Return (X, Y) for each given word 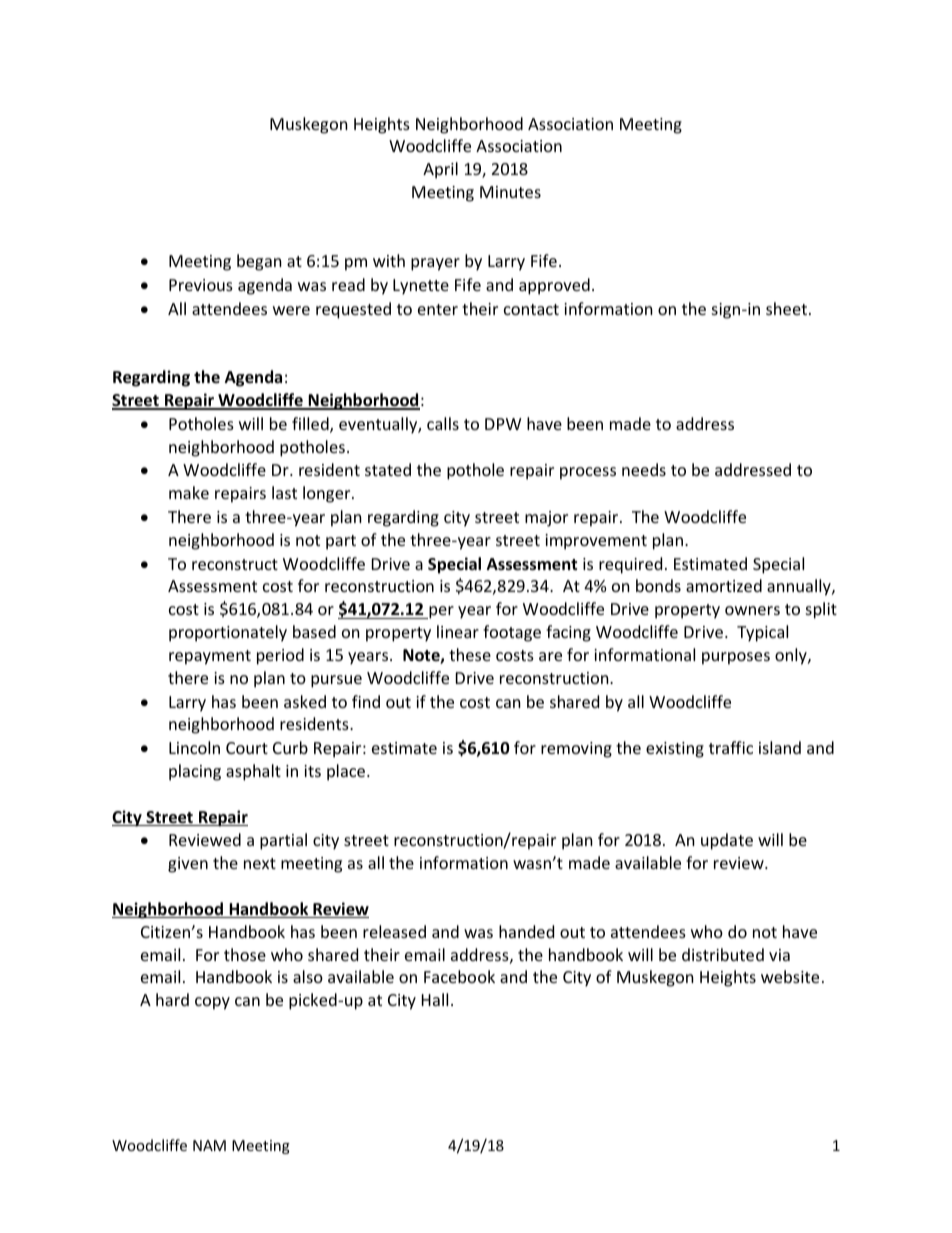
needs (644, 469)
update (727, 841)
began (259, 262)
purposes (736, 658)
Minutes (510, 192)
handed (526, 931)
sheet (786, 308)
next (260, 863)
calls (443, 423)
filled (311, 425)
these (470, 654)
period (280, 656)
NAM (209, 1145)
